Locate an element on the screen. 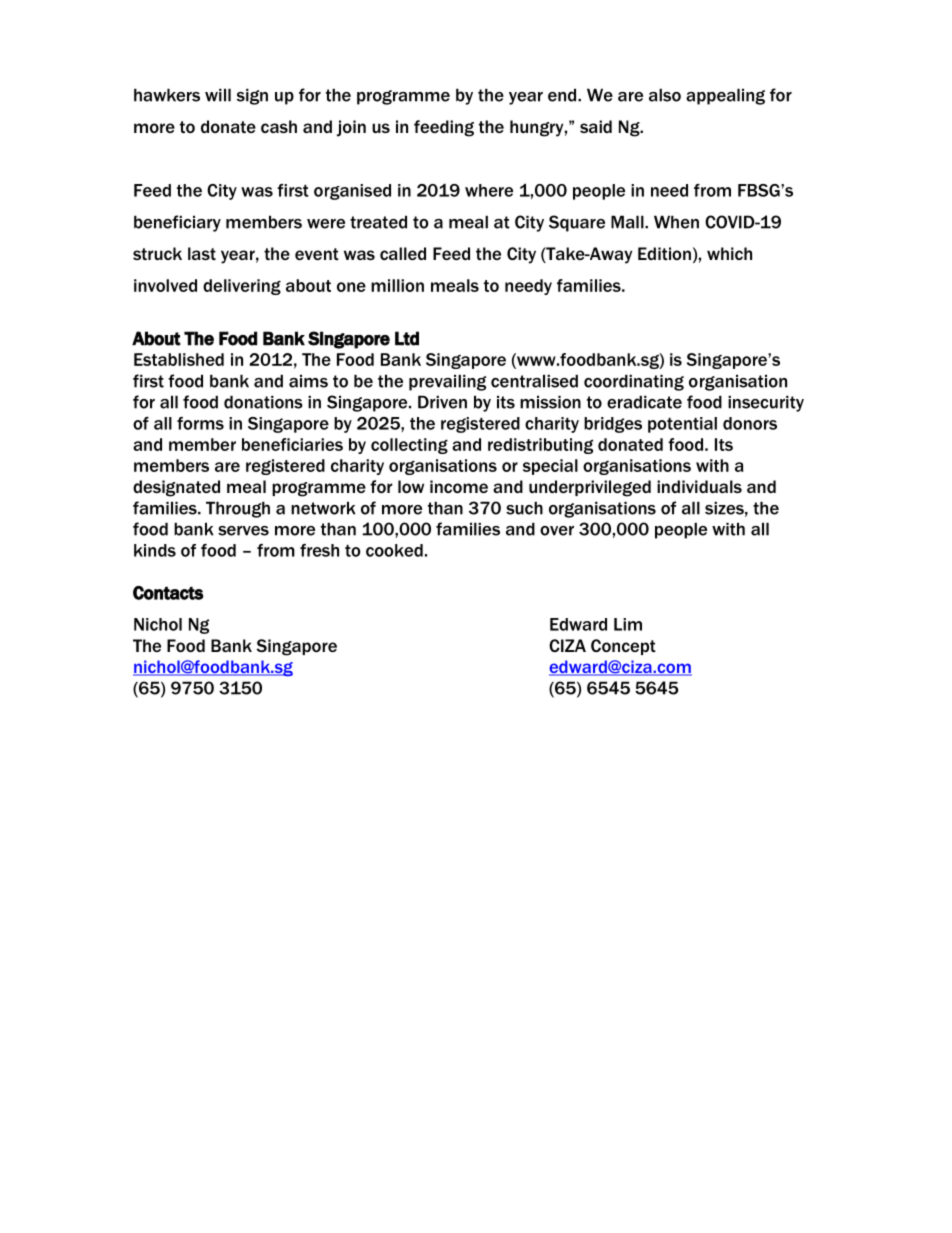 The image size is (952, 1233). also is located at coordinates (665, 95).
